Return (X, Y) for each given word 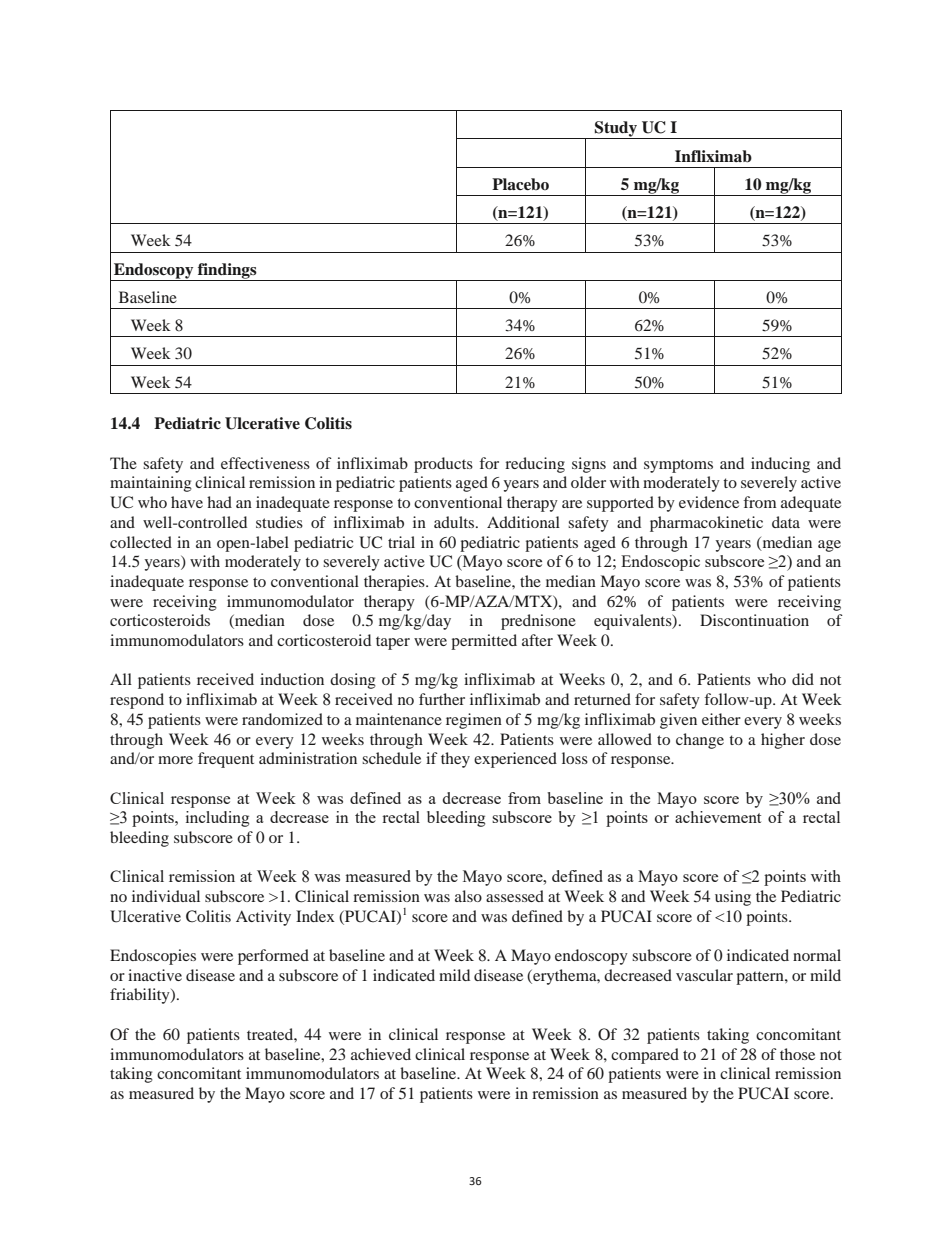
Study (616, 130)
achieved (381, 1054)
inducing (780, 465)
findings (227, 272)
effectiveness (265, 463)
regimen (474, 721)
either (721, 719)
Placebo (520, 184)
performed (273, 957)
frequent (226, 760)
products (443, 465)
